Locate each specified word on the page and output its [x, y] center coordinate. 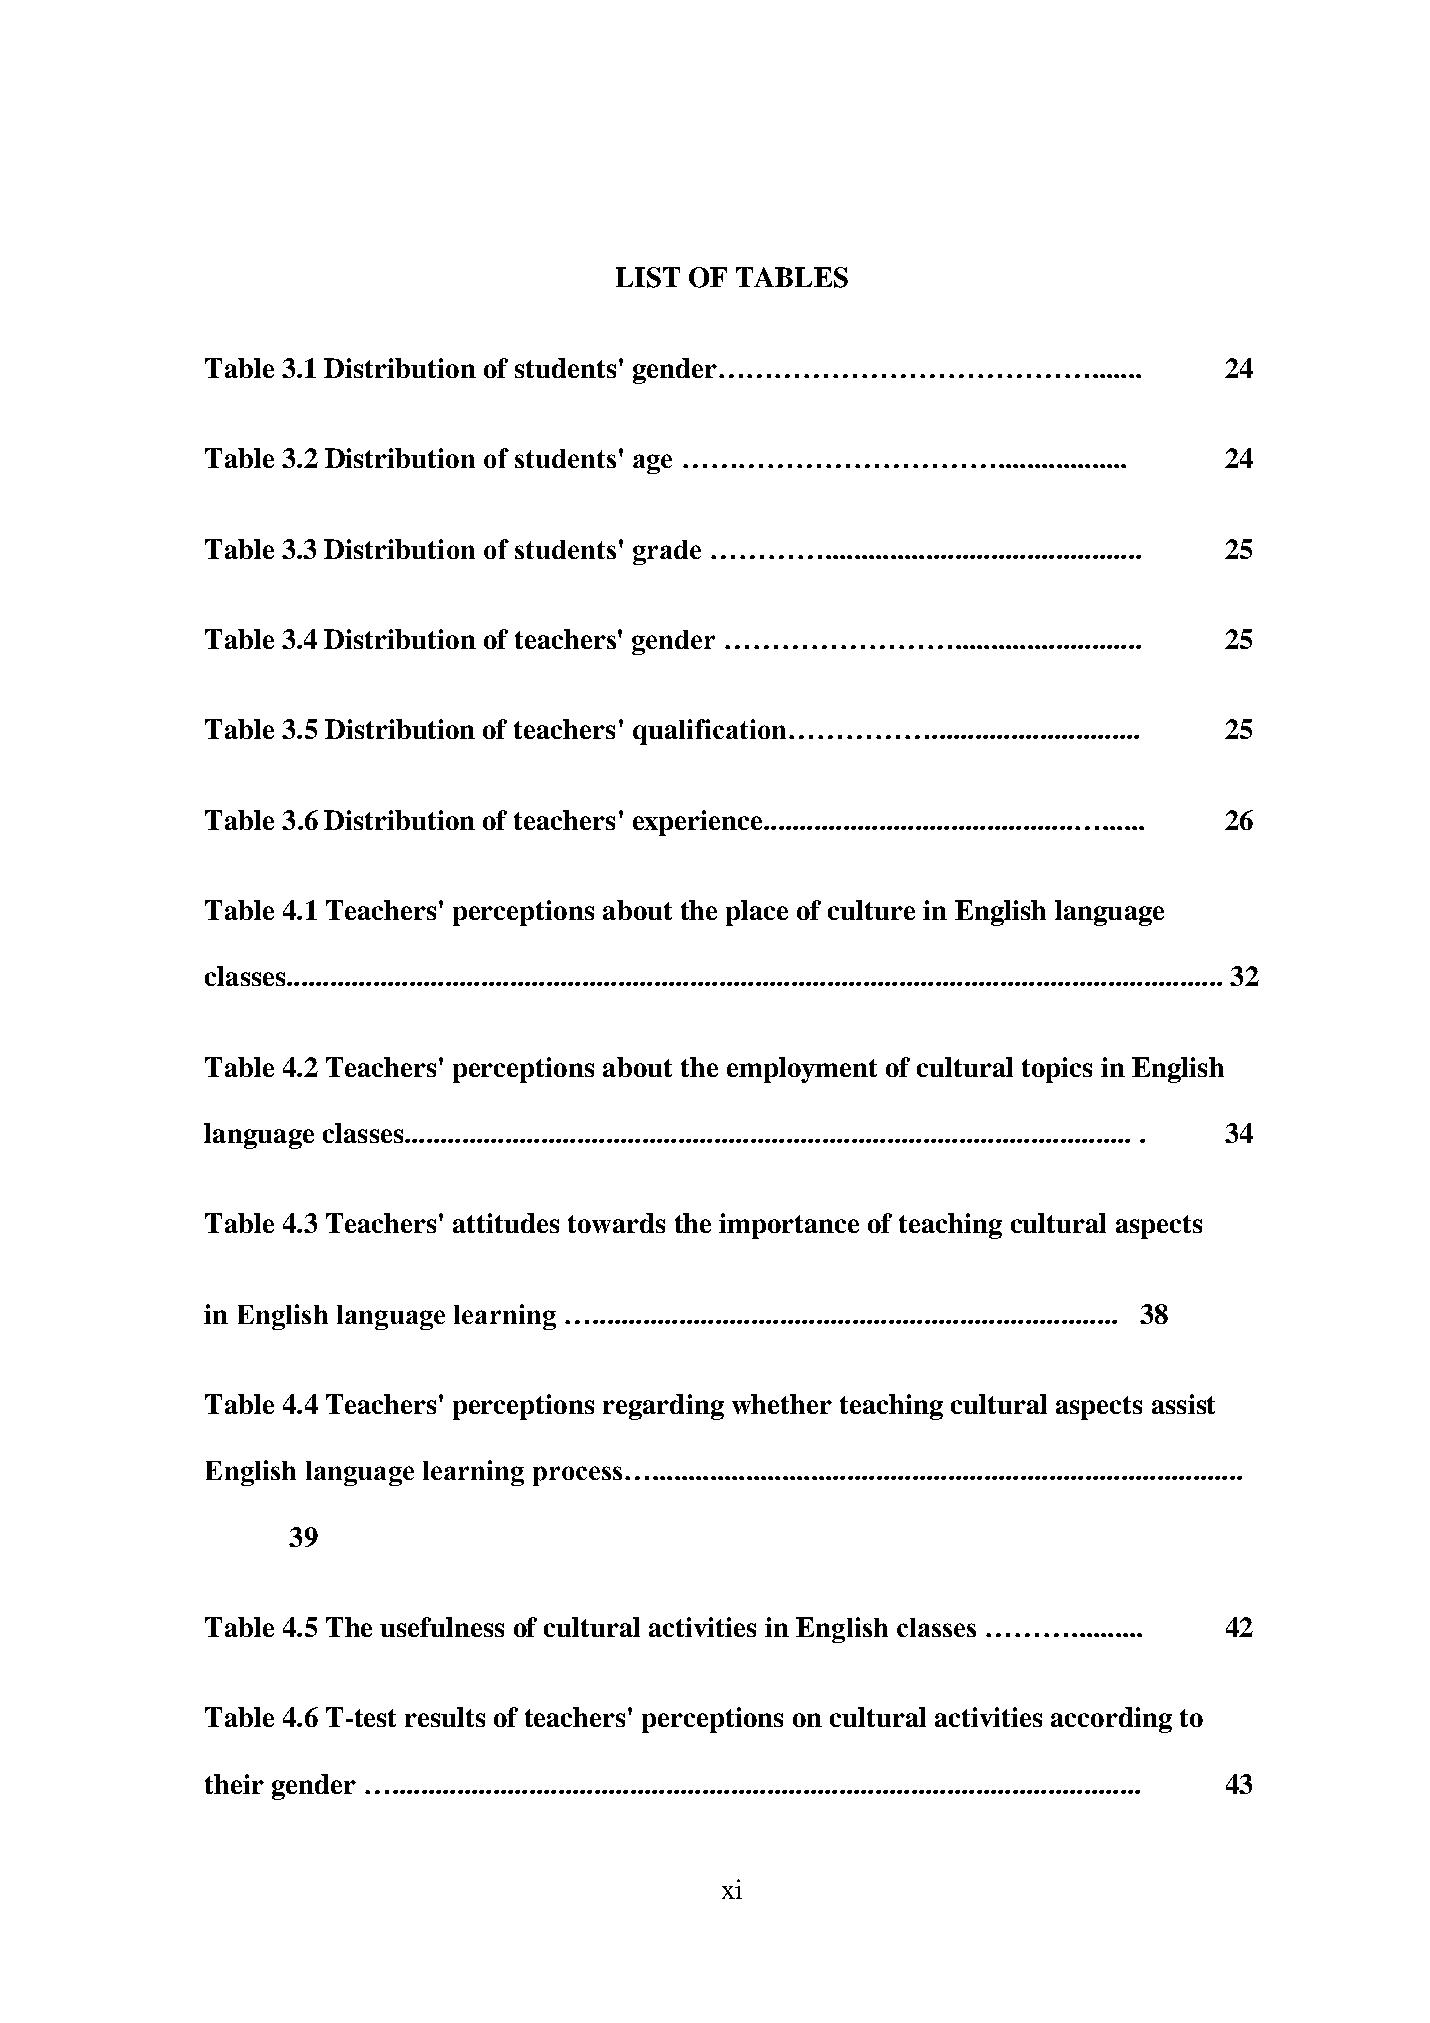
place [757, 913]
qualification [709, 732]
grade [667, 552]
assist [1183, 1404]
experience [699, 823]
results [445, 1717]
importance [789, 1226]
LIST [648, 277]
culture [871, 910]
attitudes [506, 1223]
